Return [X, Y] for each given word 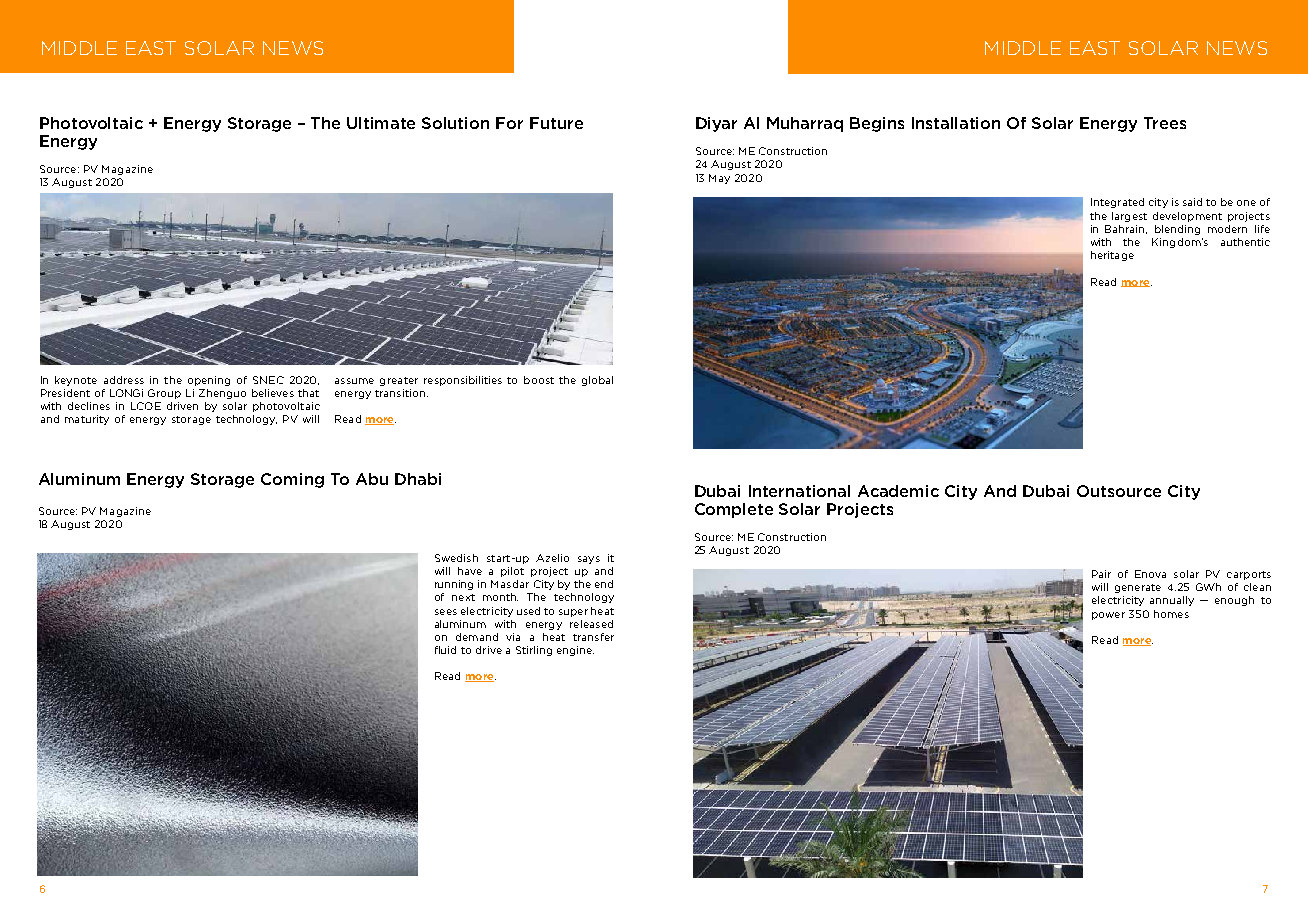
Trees [1165, 123]
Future [556, 123]
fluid [445, 650]
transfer [593, 637]
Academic [898, 491]
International [799, 491]
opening [209, 381]
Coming [292, 480]
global [597, 381]
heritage [1112, 256]
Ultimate [381, 123]
